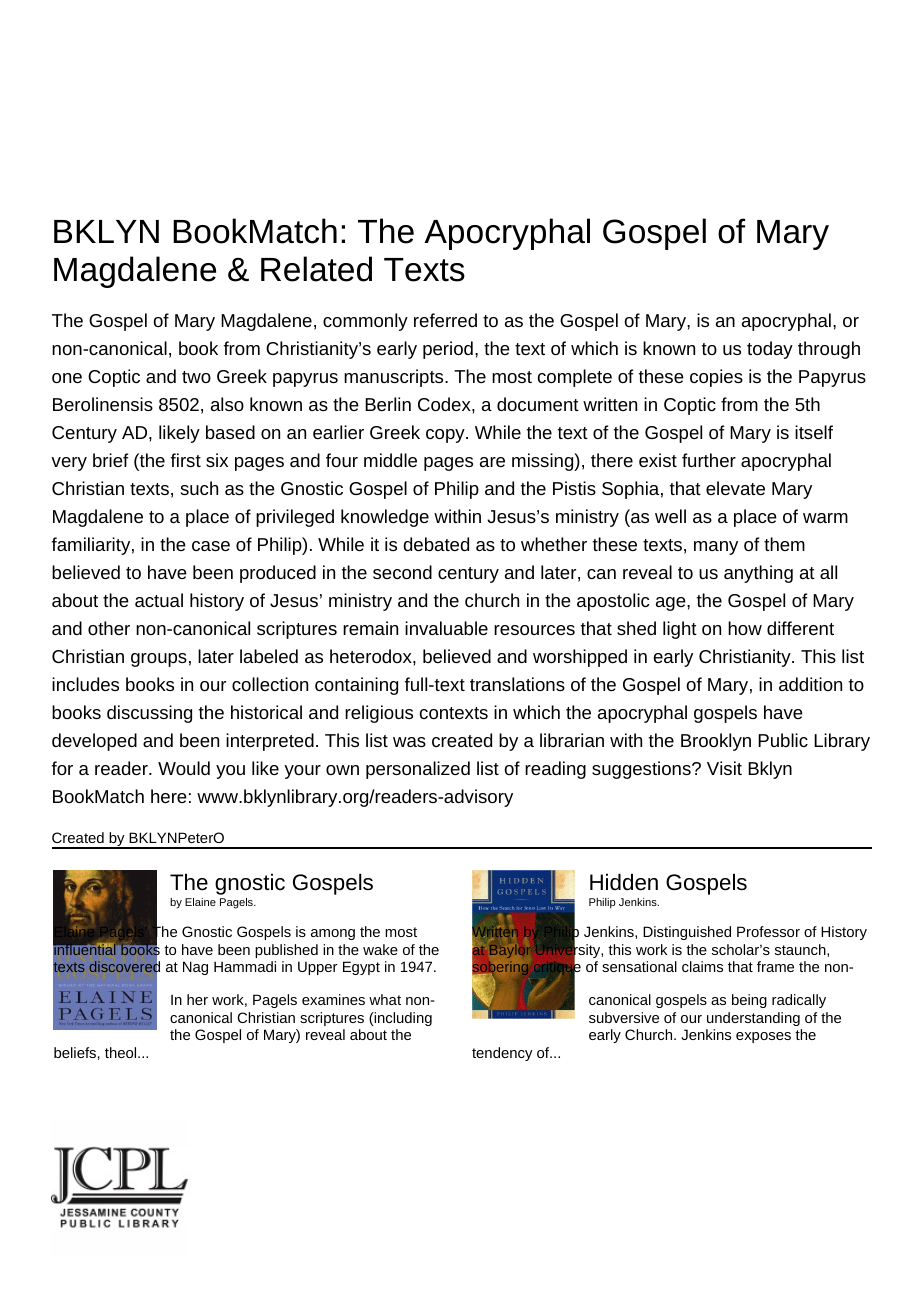 Image resolution: width=924 pixels, height=1308 pixels. What do you see at coordinates (316, 269) in the page?
I see `Related` at bounding box center [316, 269].
